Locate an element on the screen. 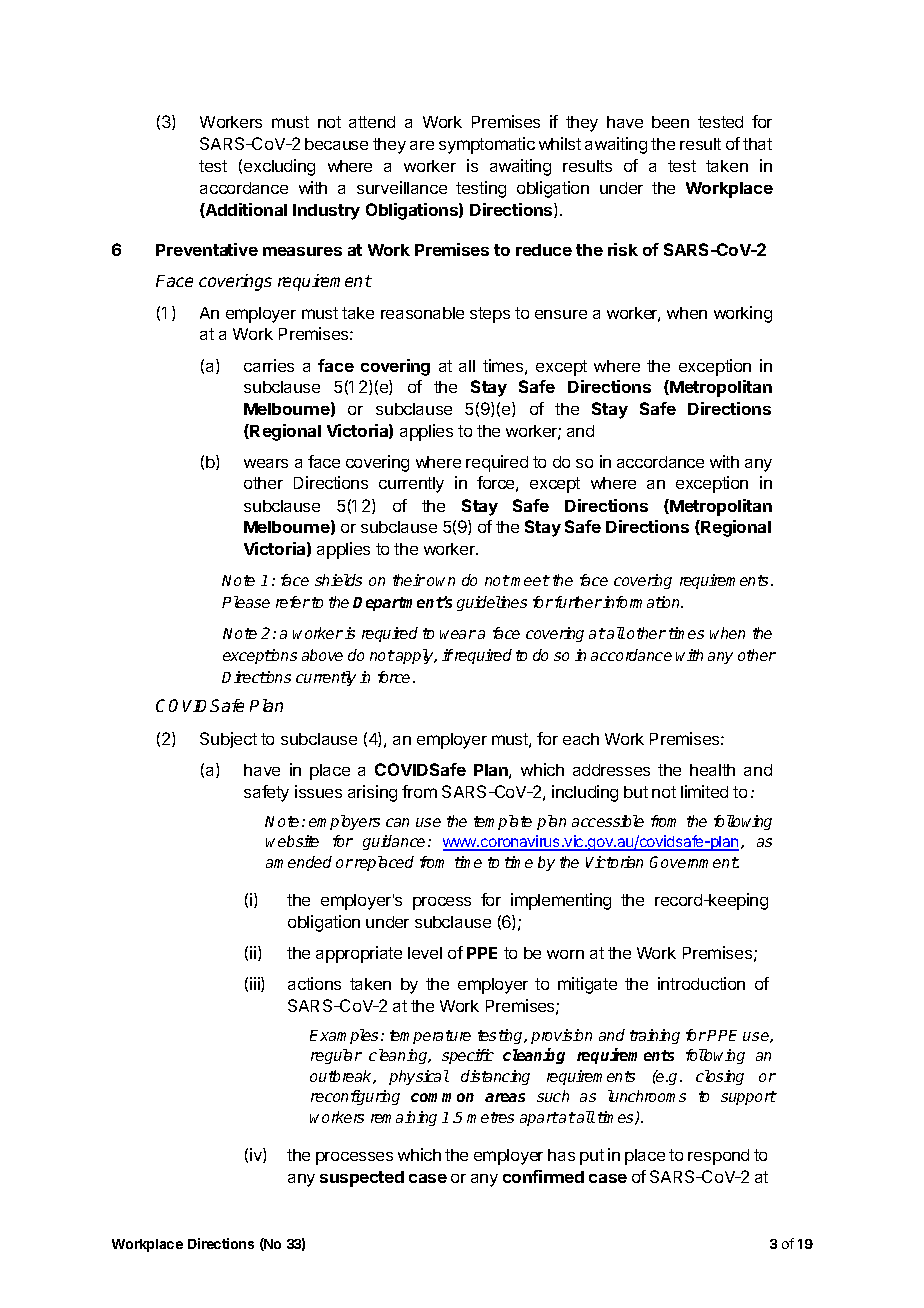 This screenshot has height=1308, width=924. steps is located at coordinates (490, 315).
